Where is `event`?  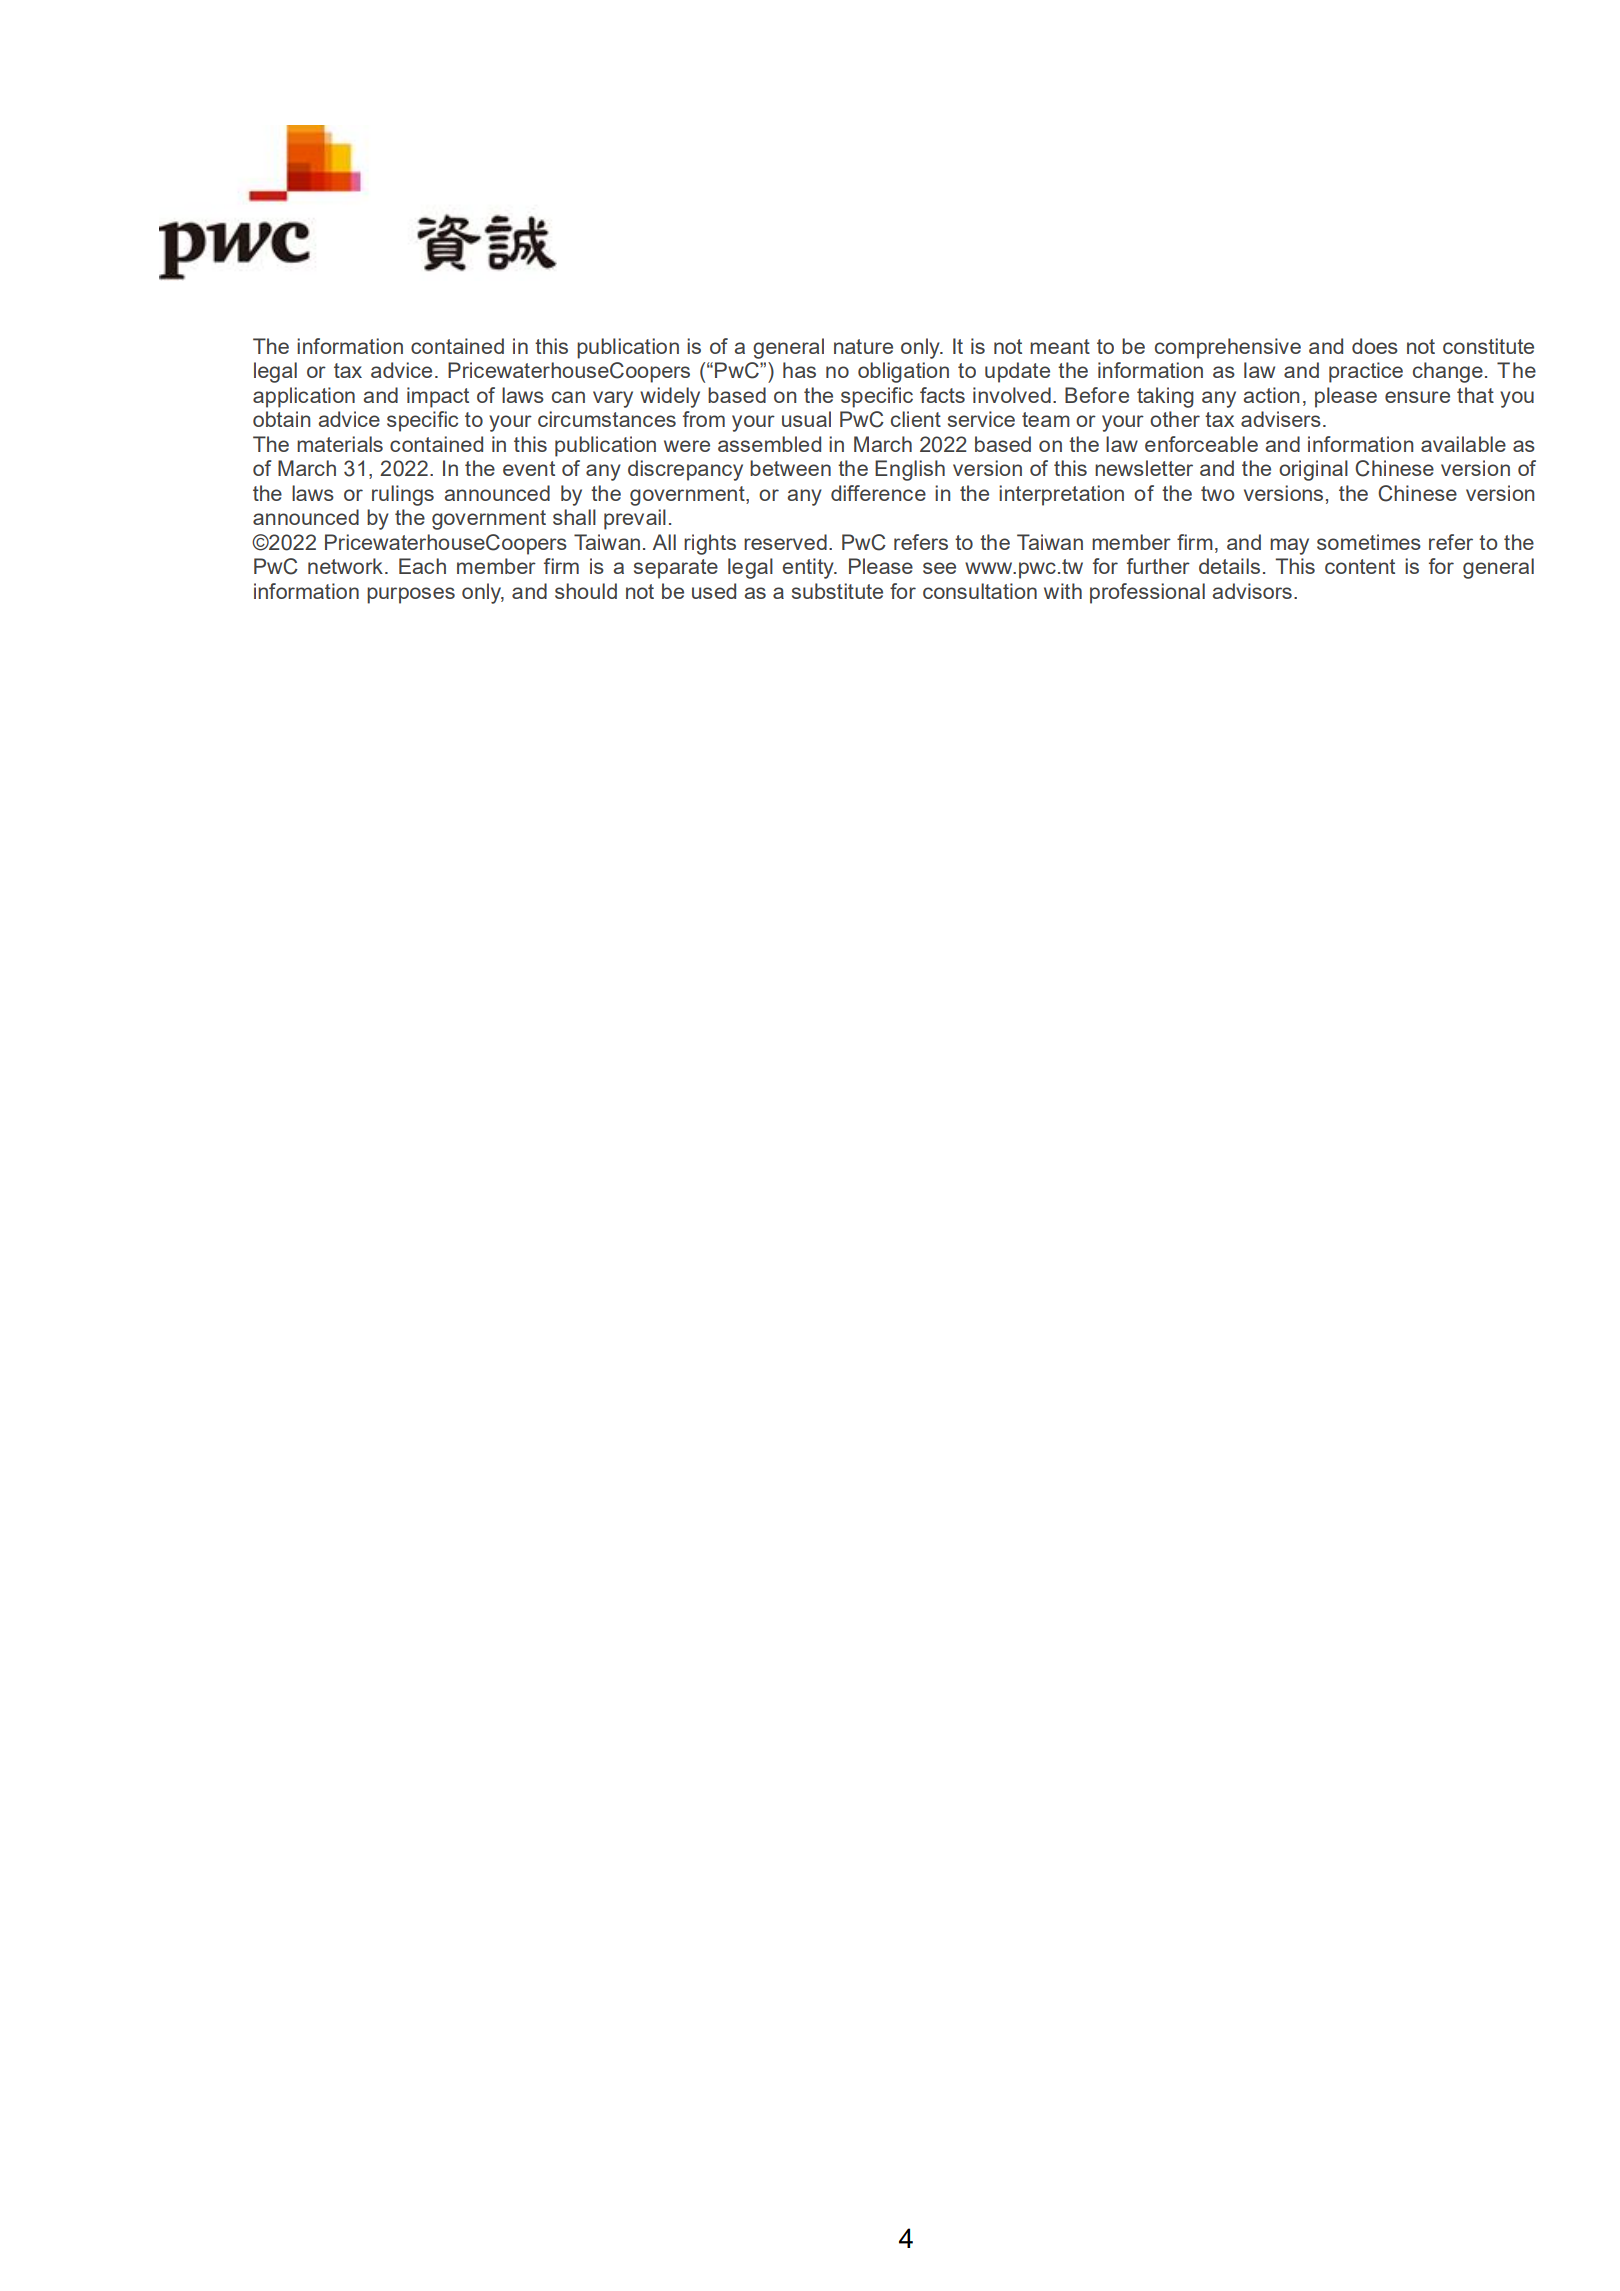 event is located at coordinates (529, 468).
